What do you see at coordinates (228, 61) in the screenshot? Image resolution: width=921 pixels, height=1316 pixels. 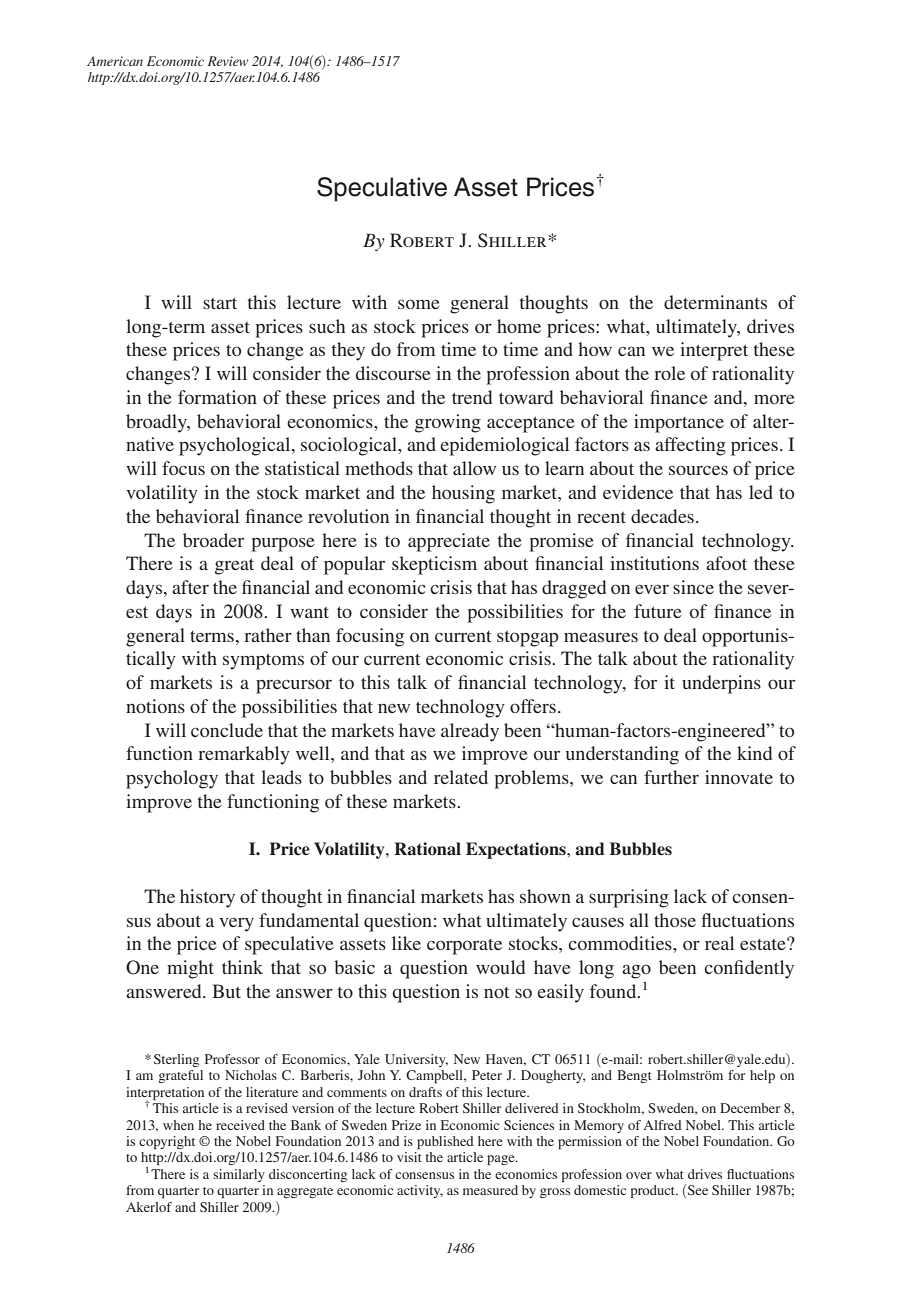 I see `Review` at bounding box center [228, 61].
